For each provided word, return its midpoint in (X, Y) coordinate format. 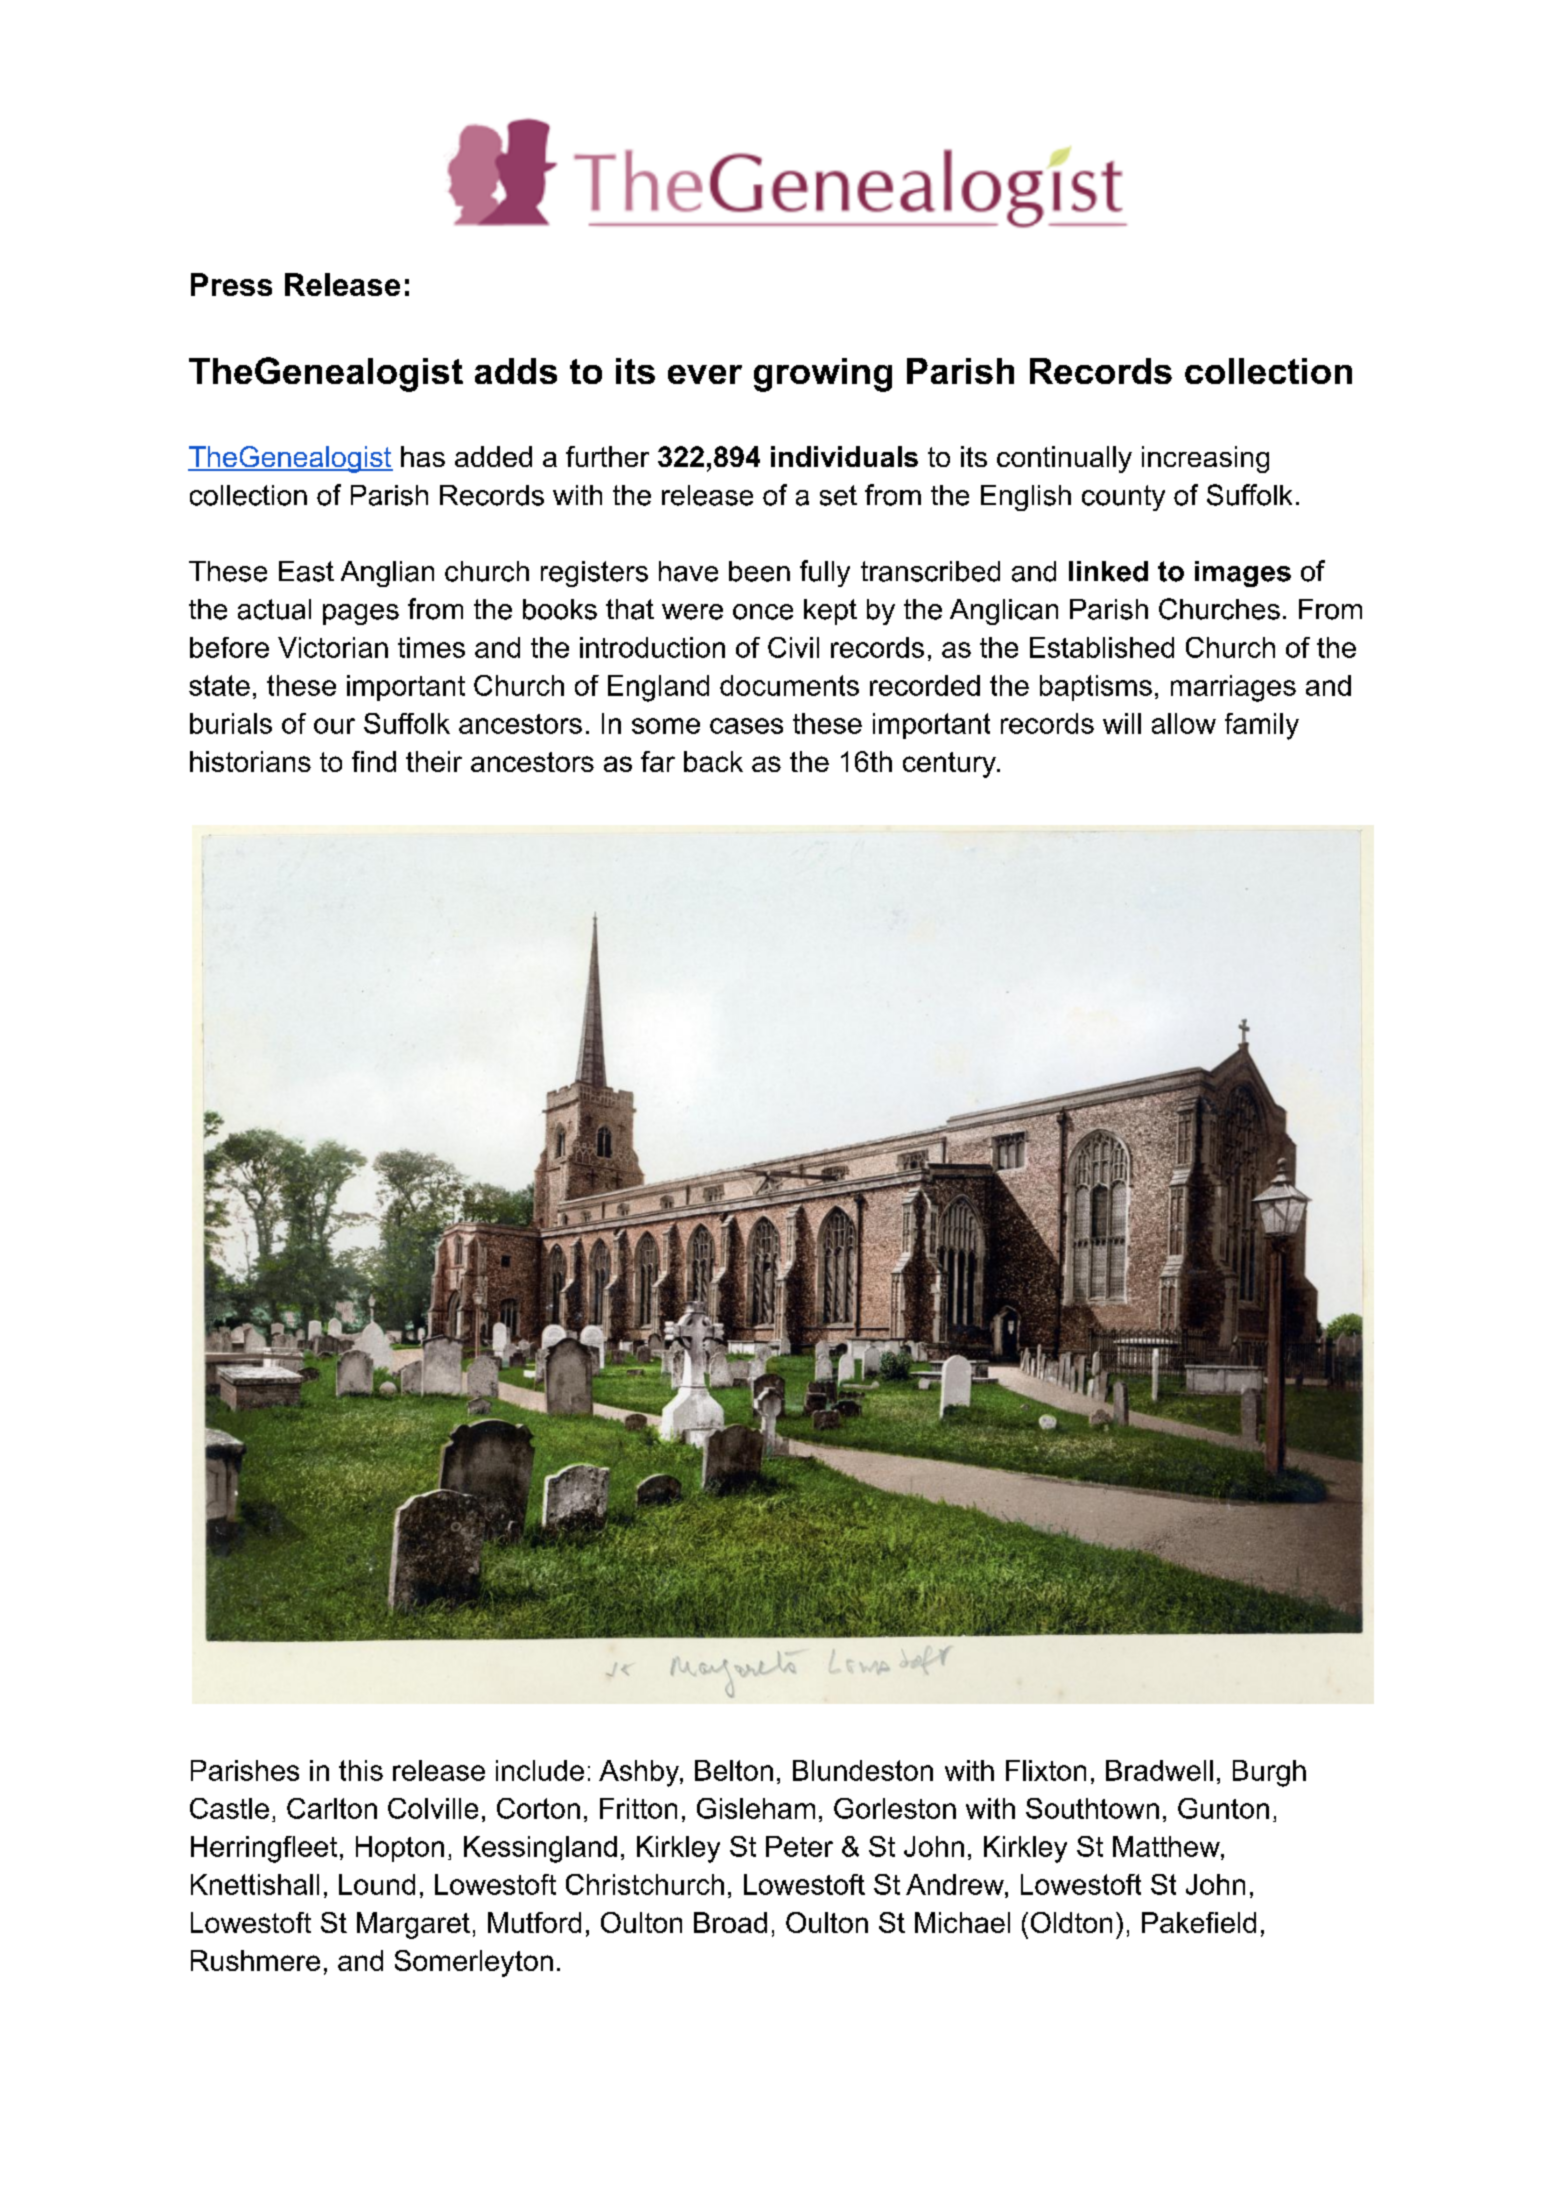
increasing (1205, 459)
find (374, 761)
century (950, 765)
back (713, 761)
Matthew (1167, 1846)
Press (231, 284)
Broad (730, 1922)
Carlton (332, 1808)
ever (705, 374)
